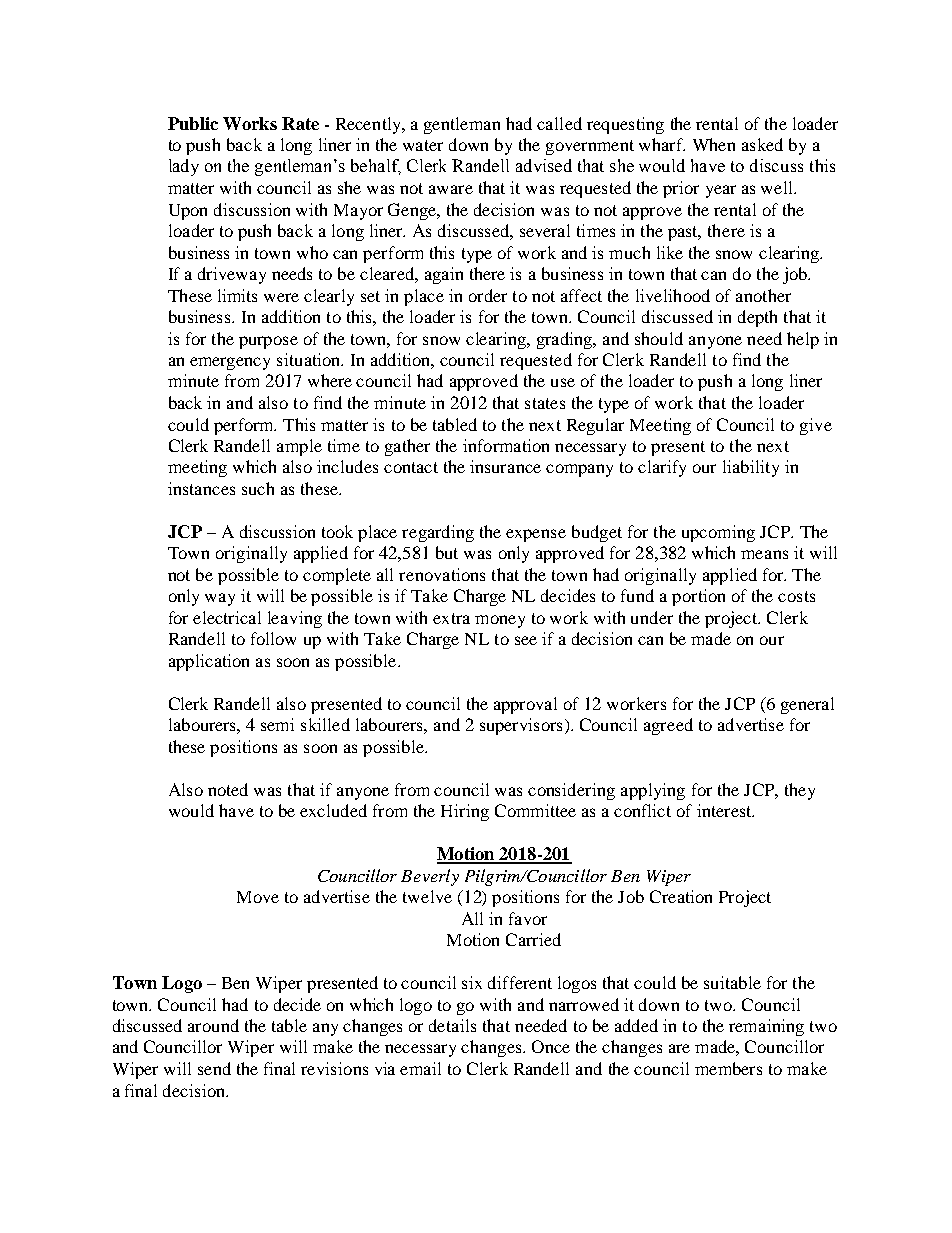 The width and height of the screenshot is (952, 1233). What do you see at coordinates (452, 1025) in the screenshot?
I see `details` at bounding box center [452, 1025].
